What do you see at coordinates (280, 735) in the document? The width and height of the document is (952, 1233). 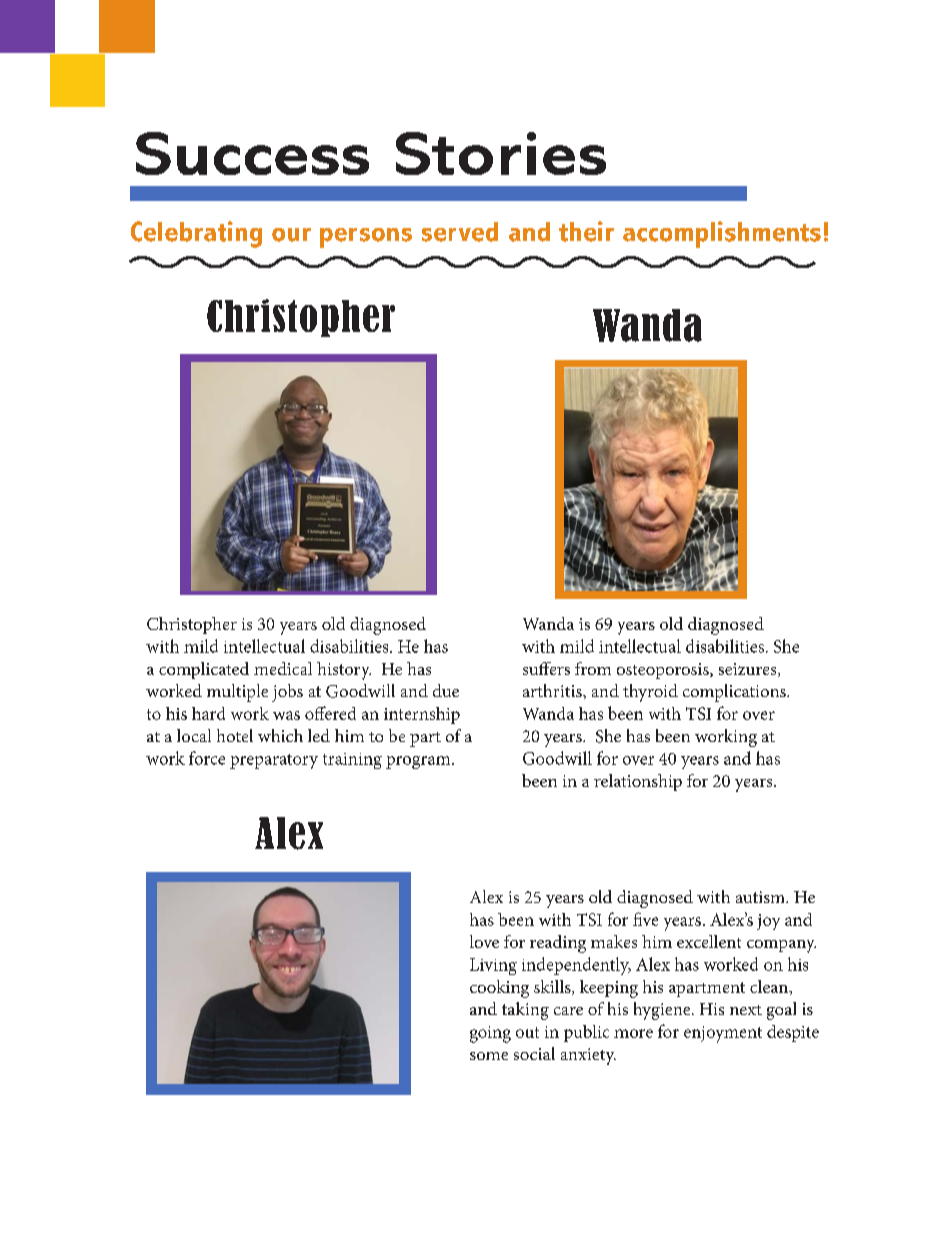 I see `which` at bounding box center [280, 735].
